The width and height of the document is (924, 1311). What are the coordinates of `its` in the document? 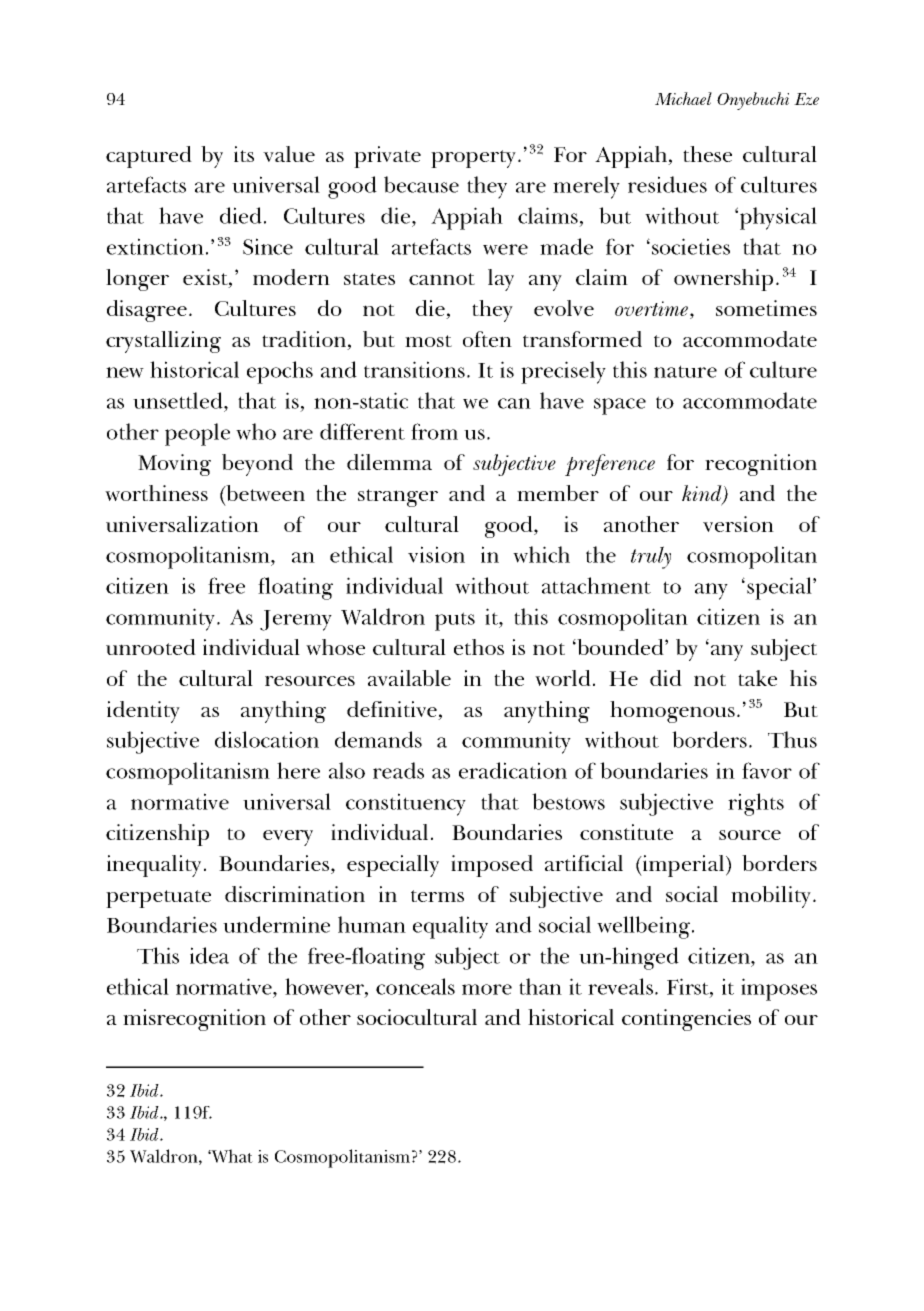 It's located at (244, 154).
